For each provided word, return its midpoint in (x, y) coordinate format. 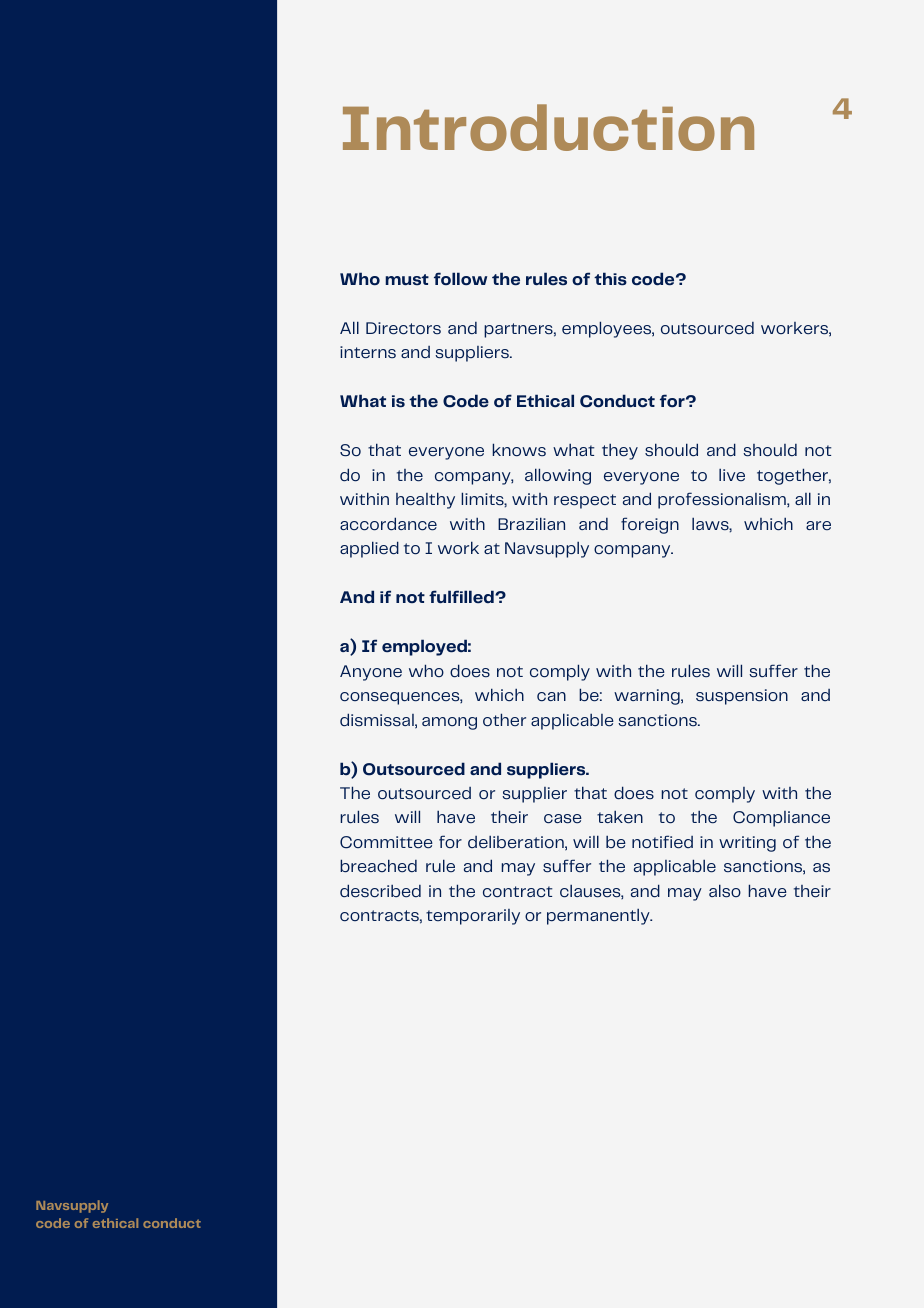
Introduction (548, 127)
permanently (599, 917)
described (380, 891)
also (725, 891)
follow (460, 279)
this (610, 279)
